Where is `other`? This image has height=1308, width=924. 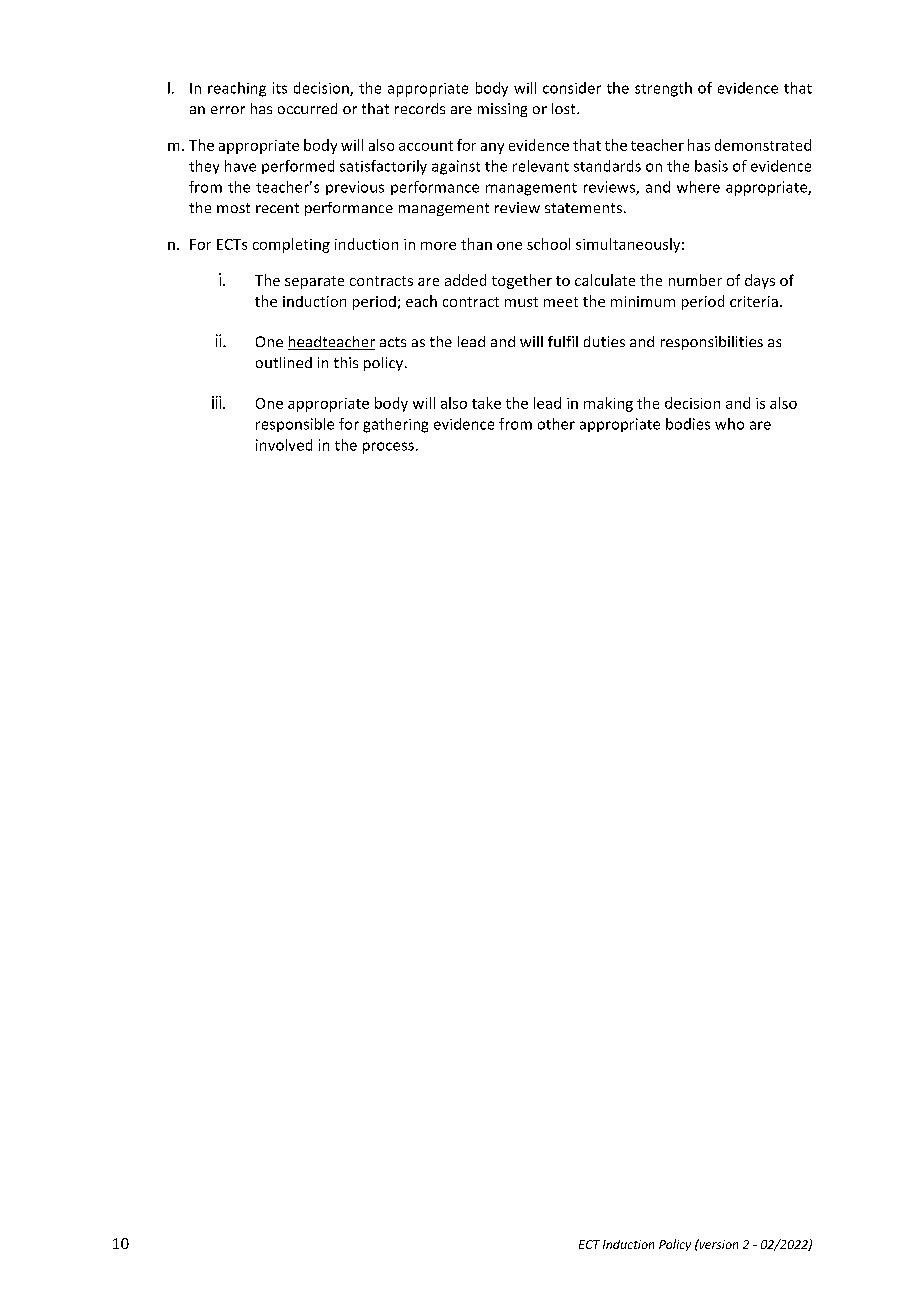
other is located at coordinates (556, 424).
